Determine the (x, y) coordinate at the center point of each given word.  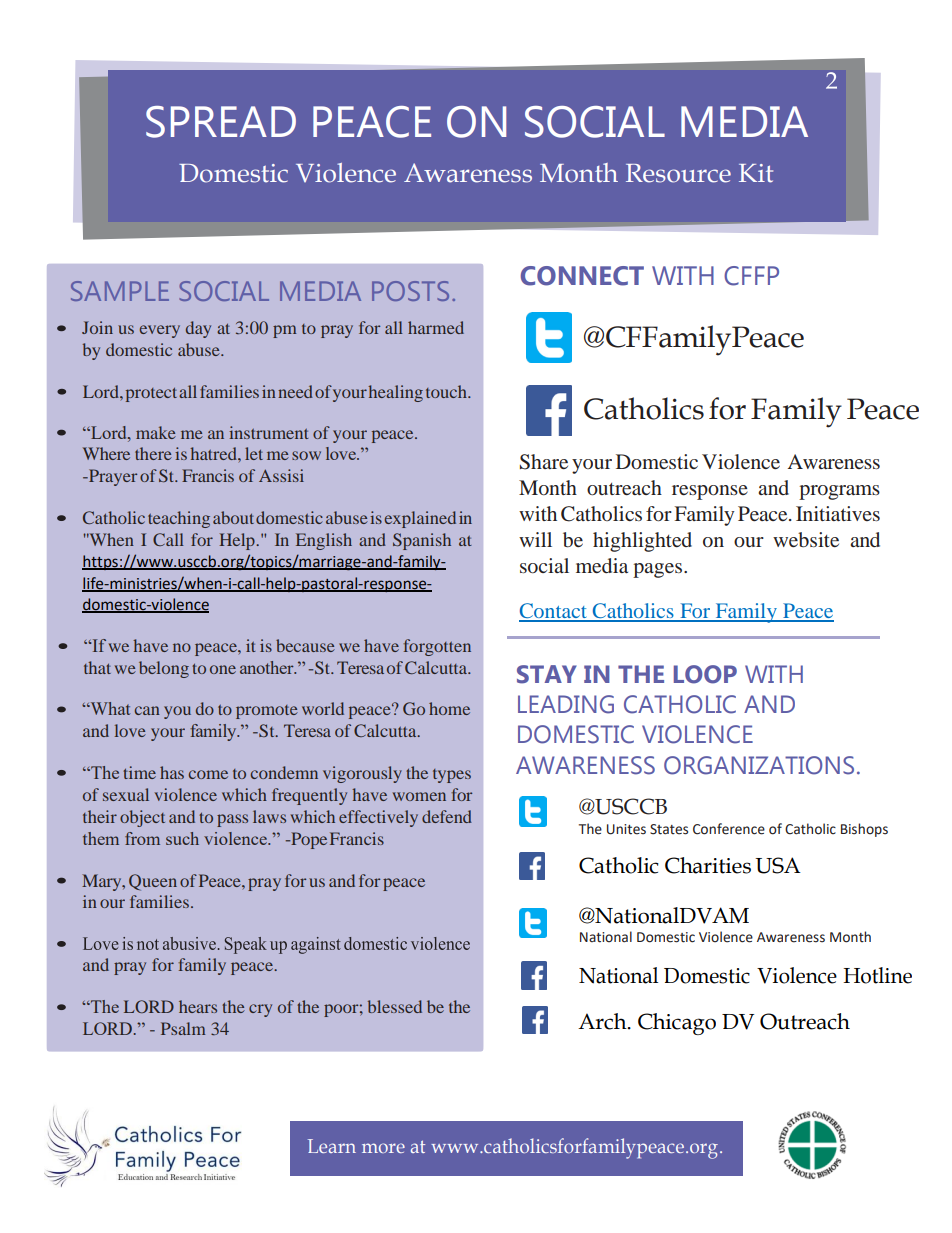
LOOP (705, 674)
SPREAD (221, 122)
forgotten (437, 647)
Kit (756, 173)
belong (164, 669)
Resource (678, 173)
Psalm (183, 1028)
